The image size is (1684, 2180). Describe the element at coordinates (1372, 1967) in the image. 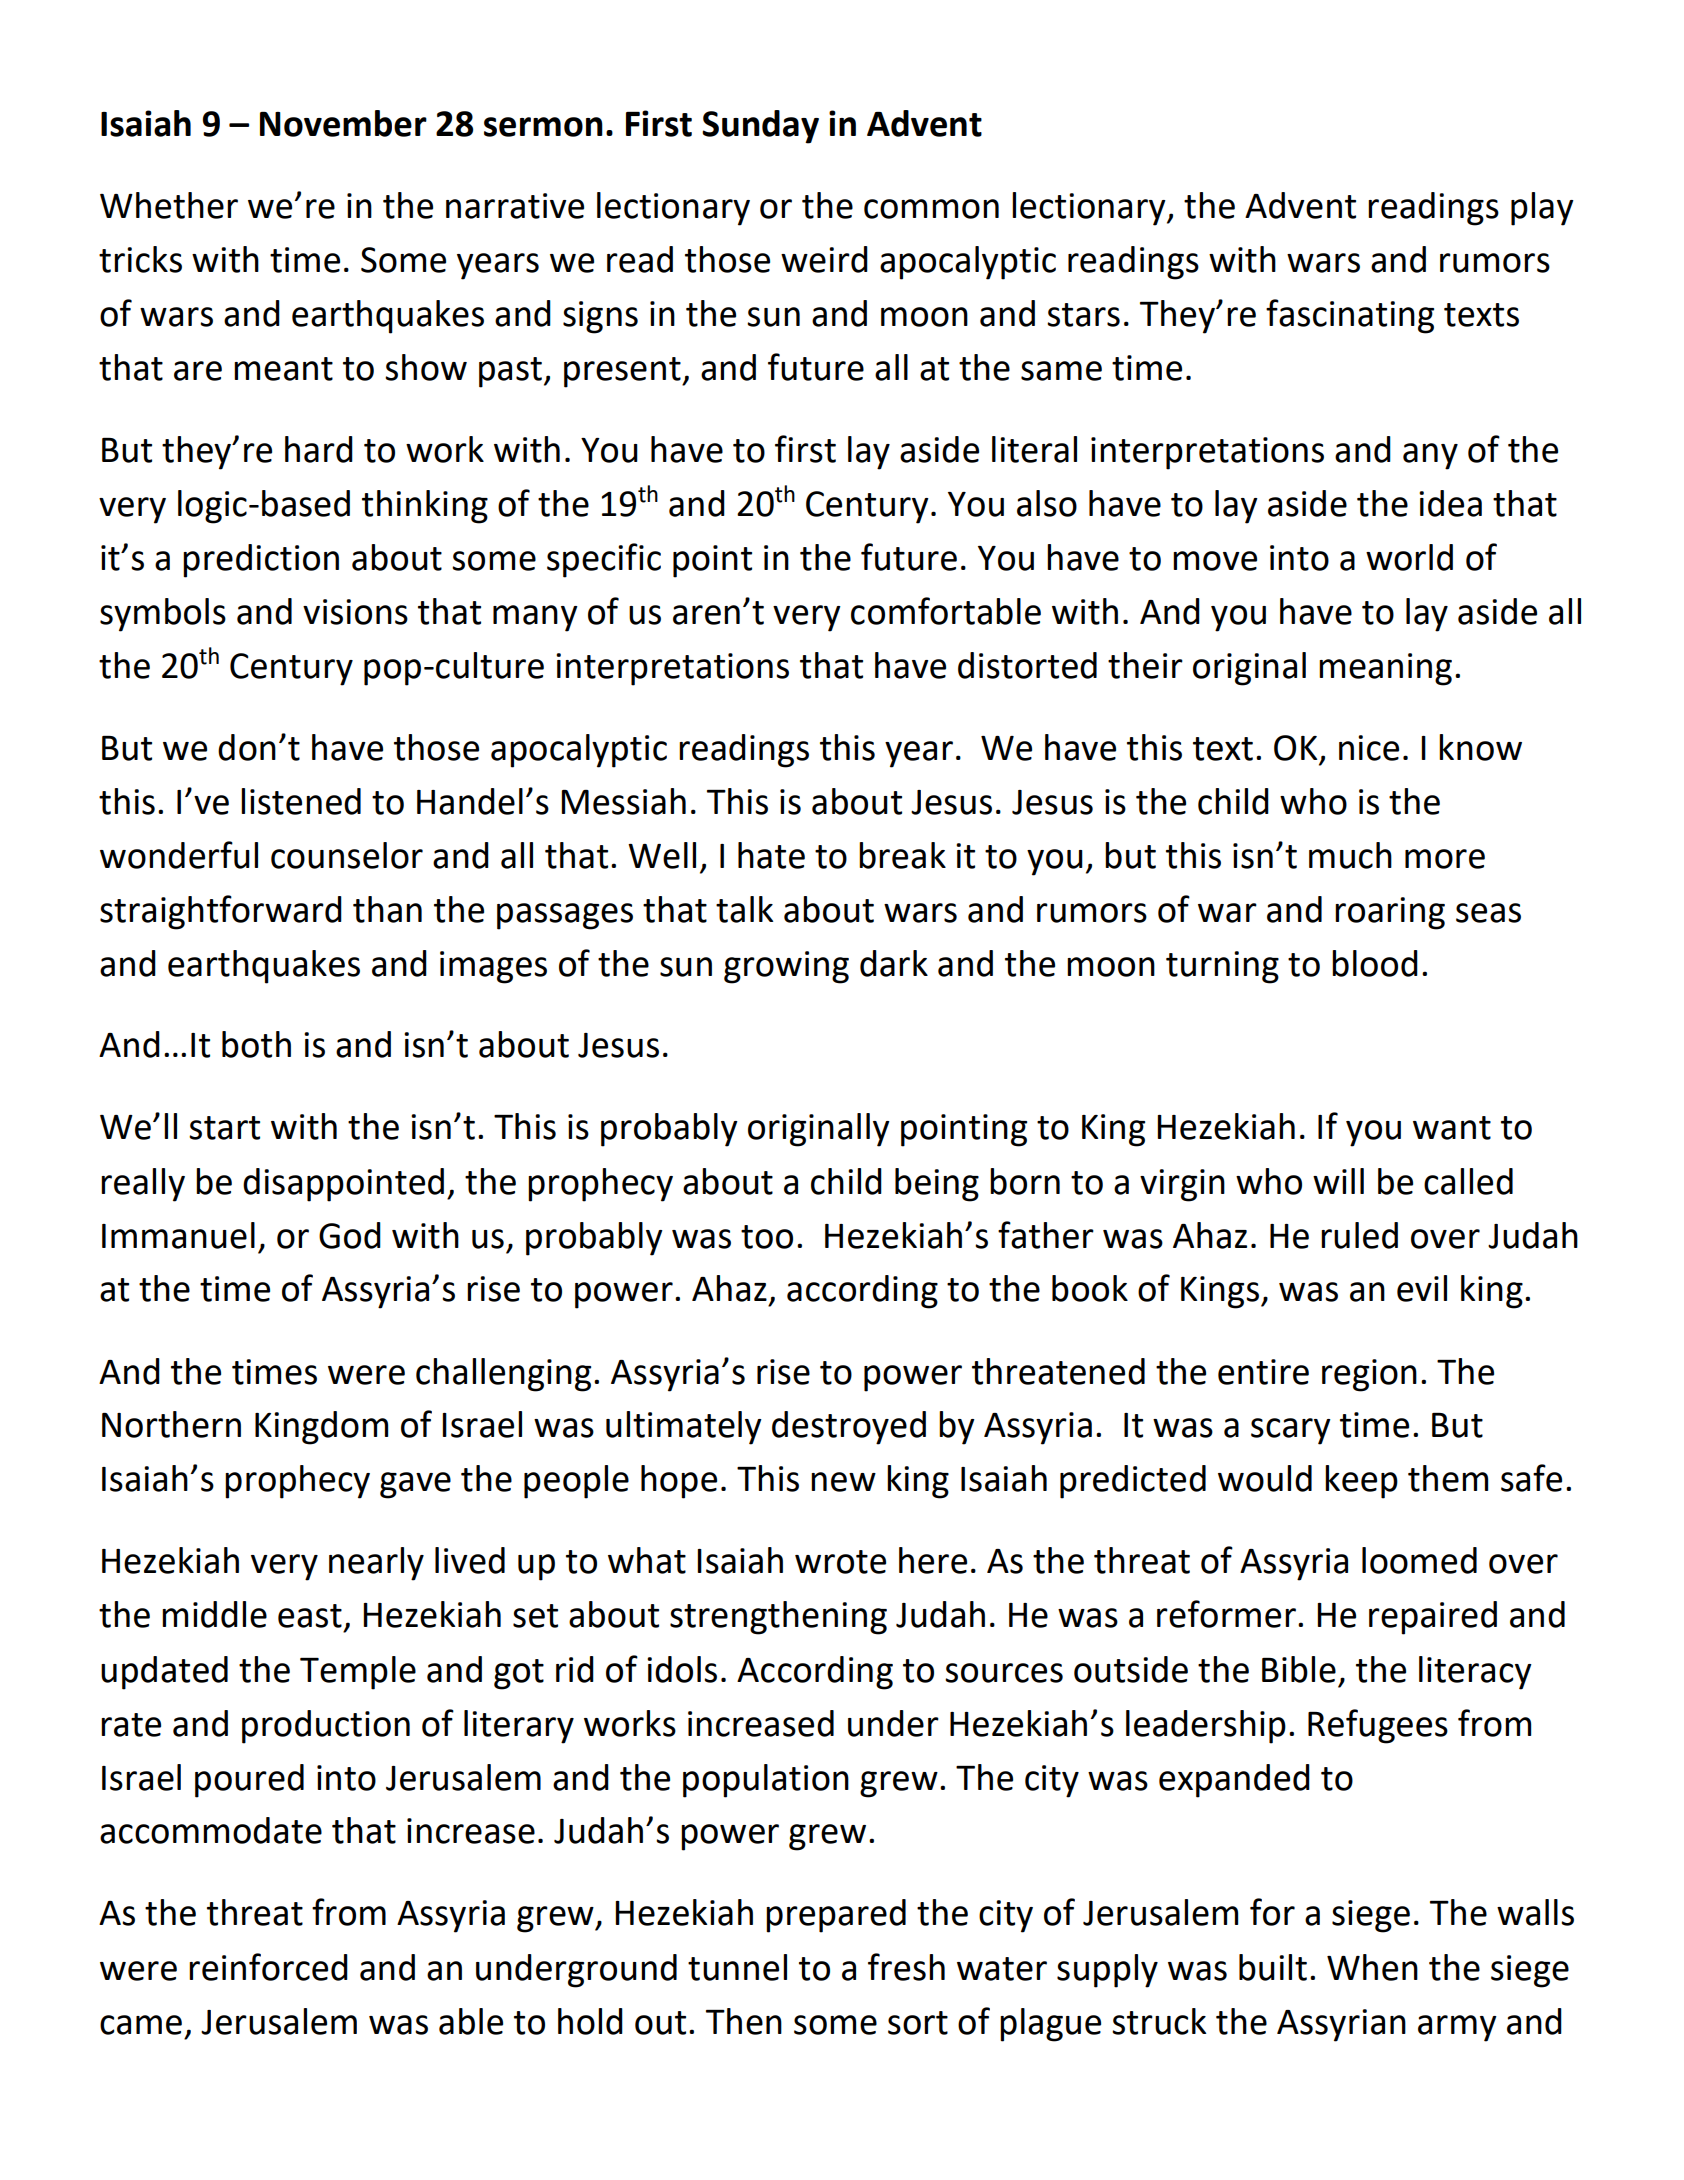

I see `When` at that location.
